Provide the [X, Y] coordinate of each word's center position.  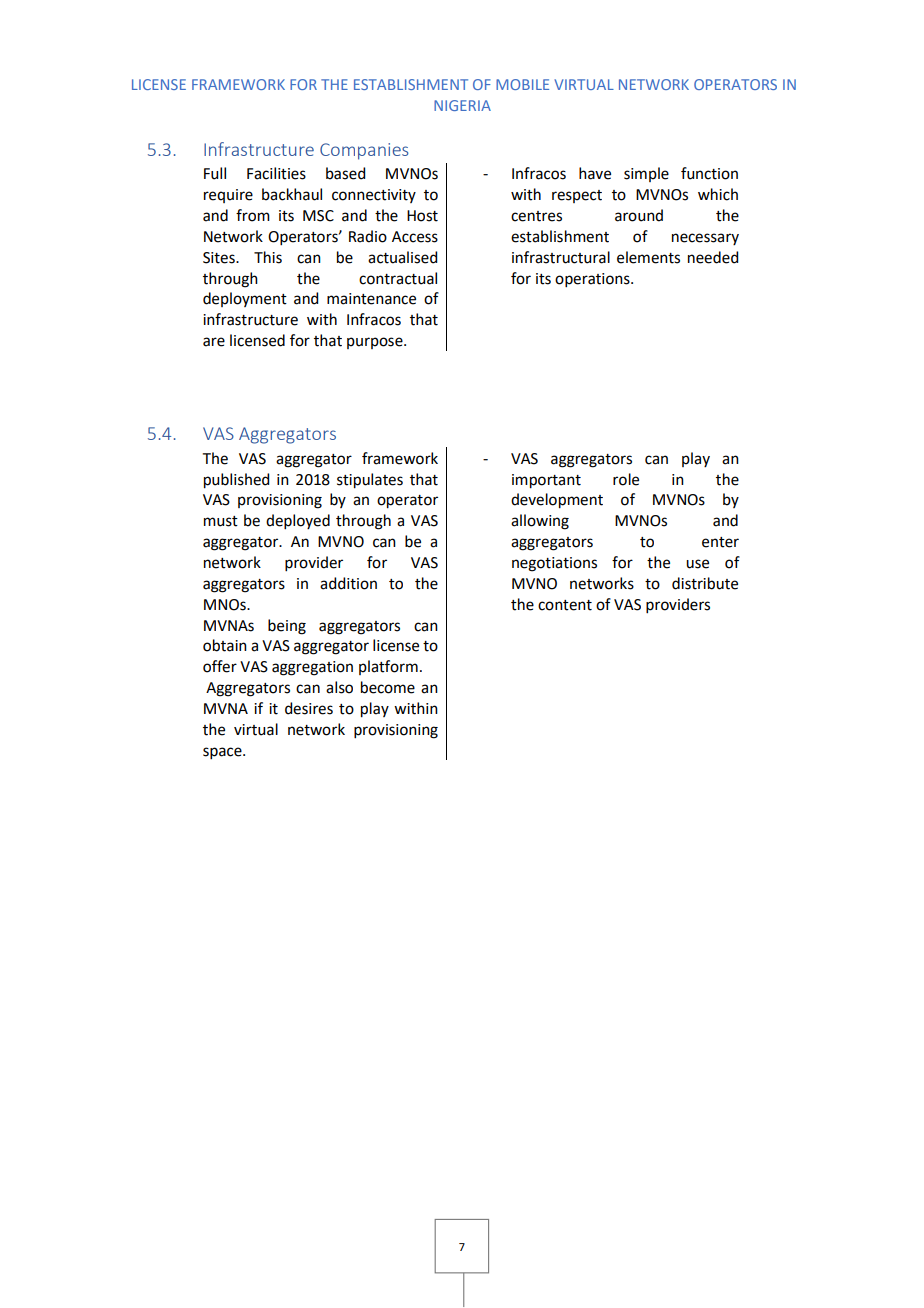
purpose [376, 343]
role [626, 479]
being [287, 627]
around [639, 215]
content [565, 605]
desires [309, 708]
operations [593, 280]
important [546, 481]
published [236, 481]
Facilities [276, 173]
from [253, 215]
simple [646, 174]
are [214, 342]
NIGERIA [462, 105]
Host [422, 216]
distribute [705, 583]
